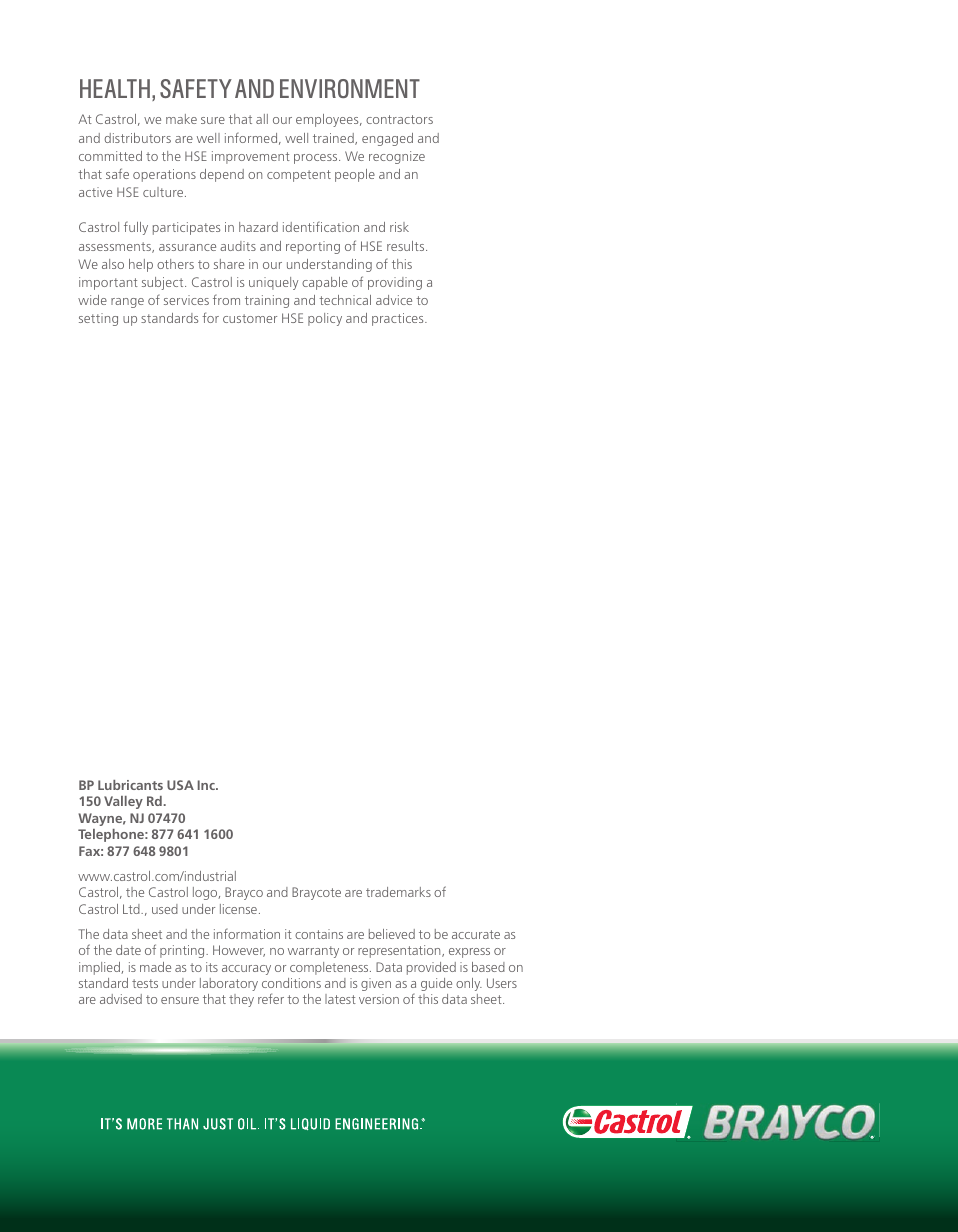  Describe the element at coordinates (98, 319) in the screenshot. I see `setting` at that location.
